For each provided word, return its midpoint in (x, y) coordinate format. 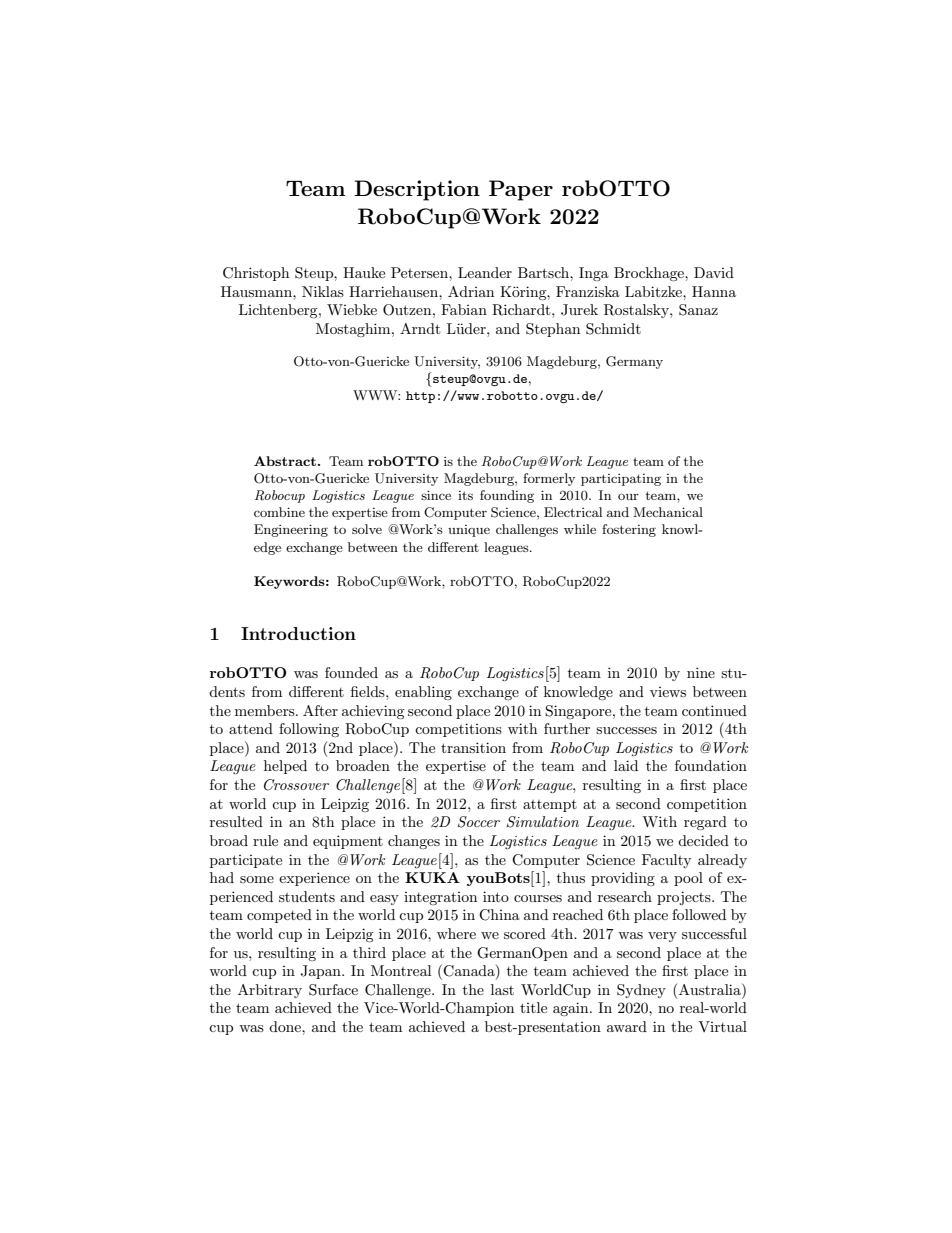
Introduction (298, 633)
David (714, 272)
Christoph (256, 274)
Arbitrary (270, 991)
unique (469, 531)
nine (701, 672)
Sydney (641, 991)
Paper (521, 190)
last (502, 989)
